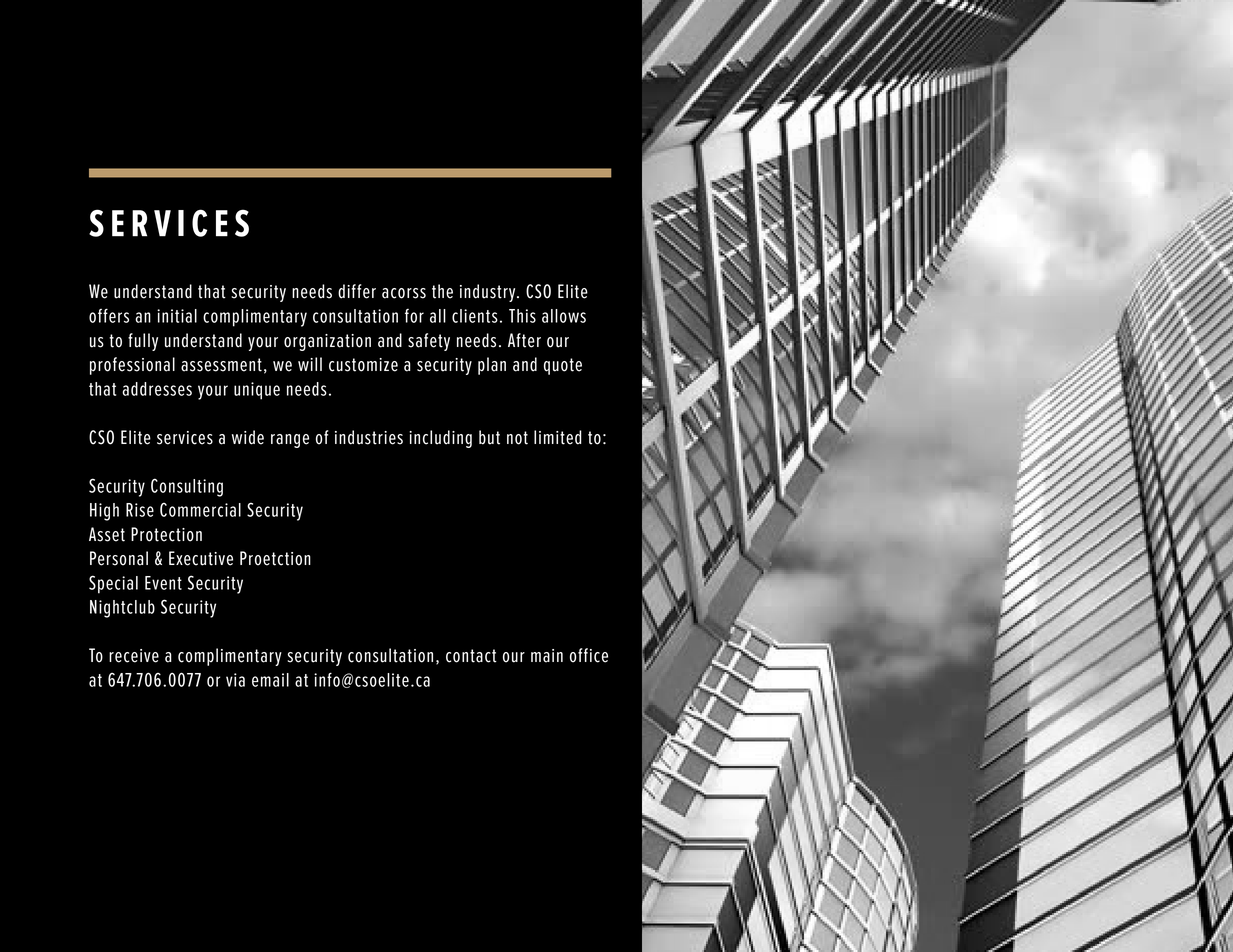 The image size is (1233, 952). I want to click on email, so click(270, 680).
